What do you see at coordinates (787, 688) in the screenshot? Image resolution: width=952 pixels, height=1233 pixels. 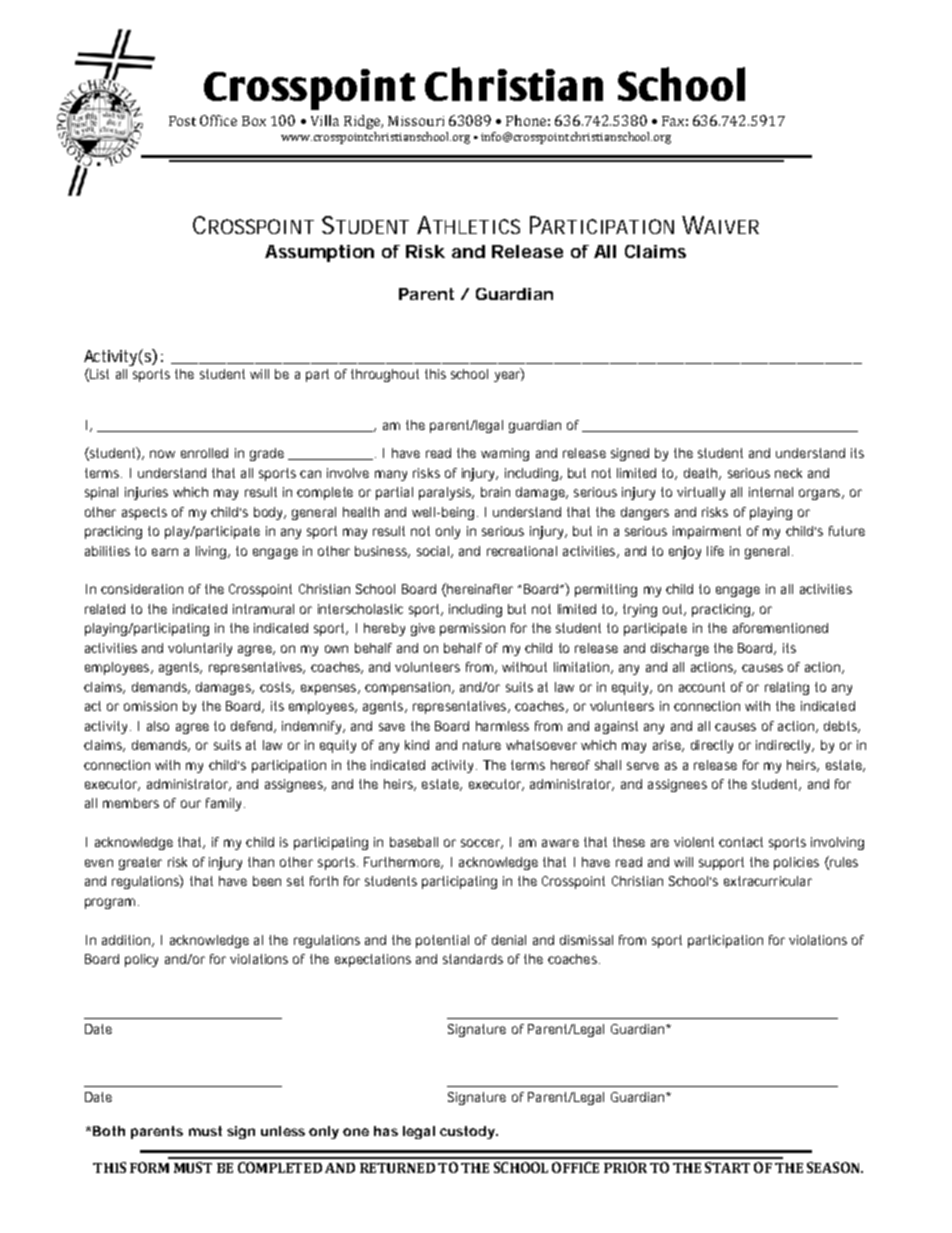 I see `relating` at bounding box center [787, 688].
